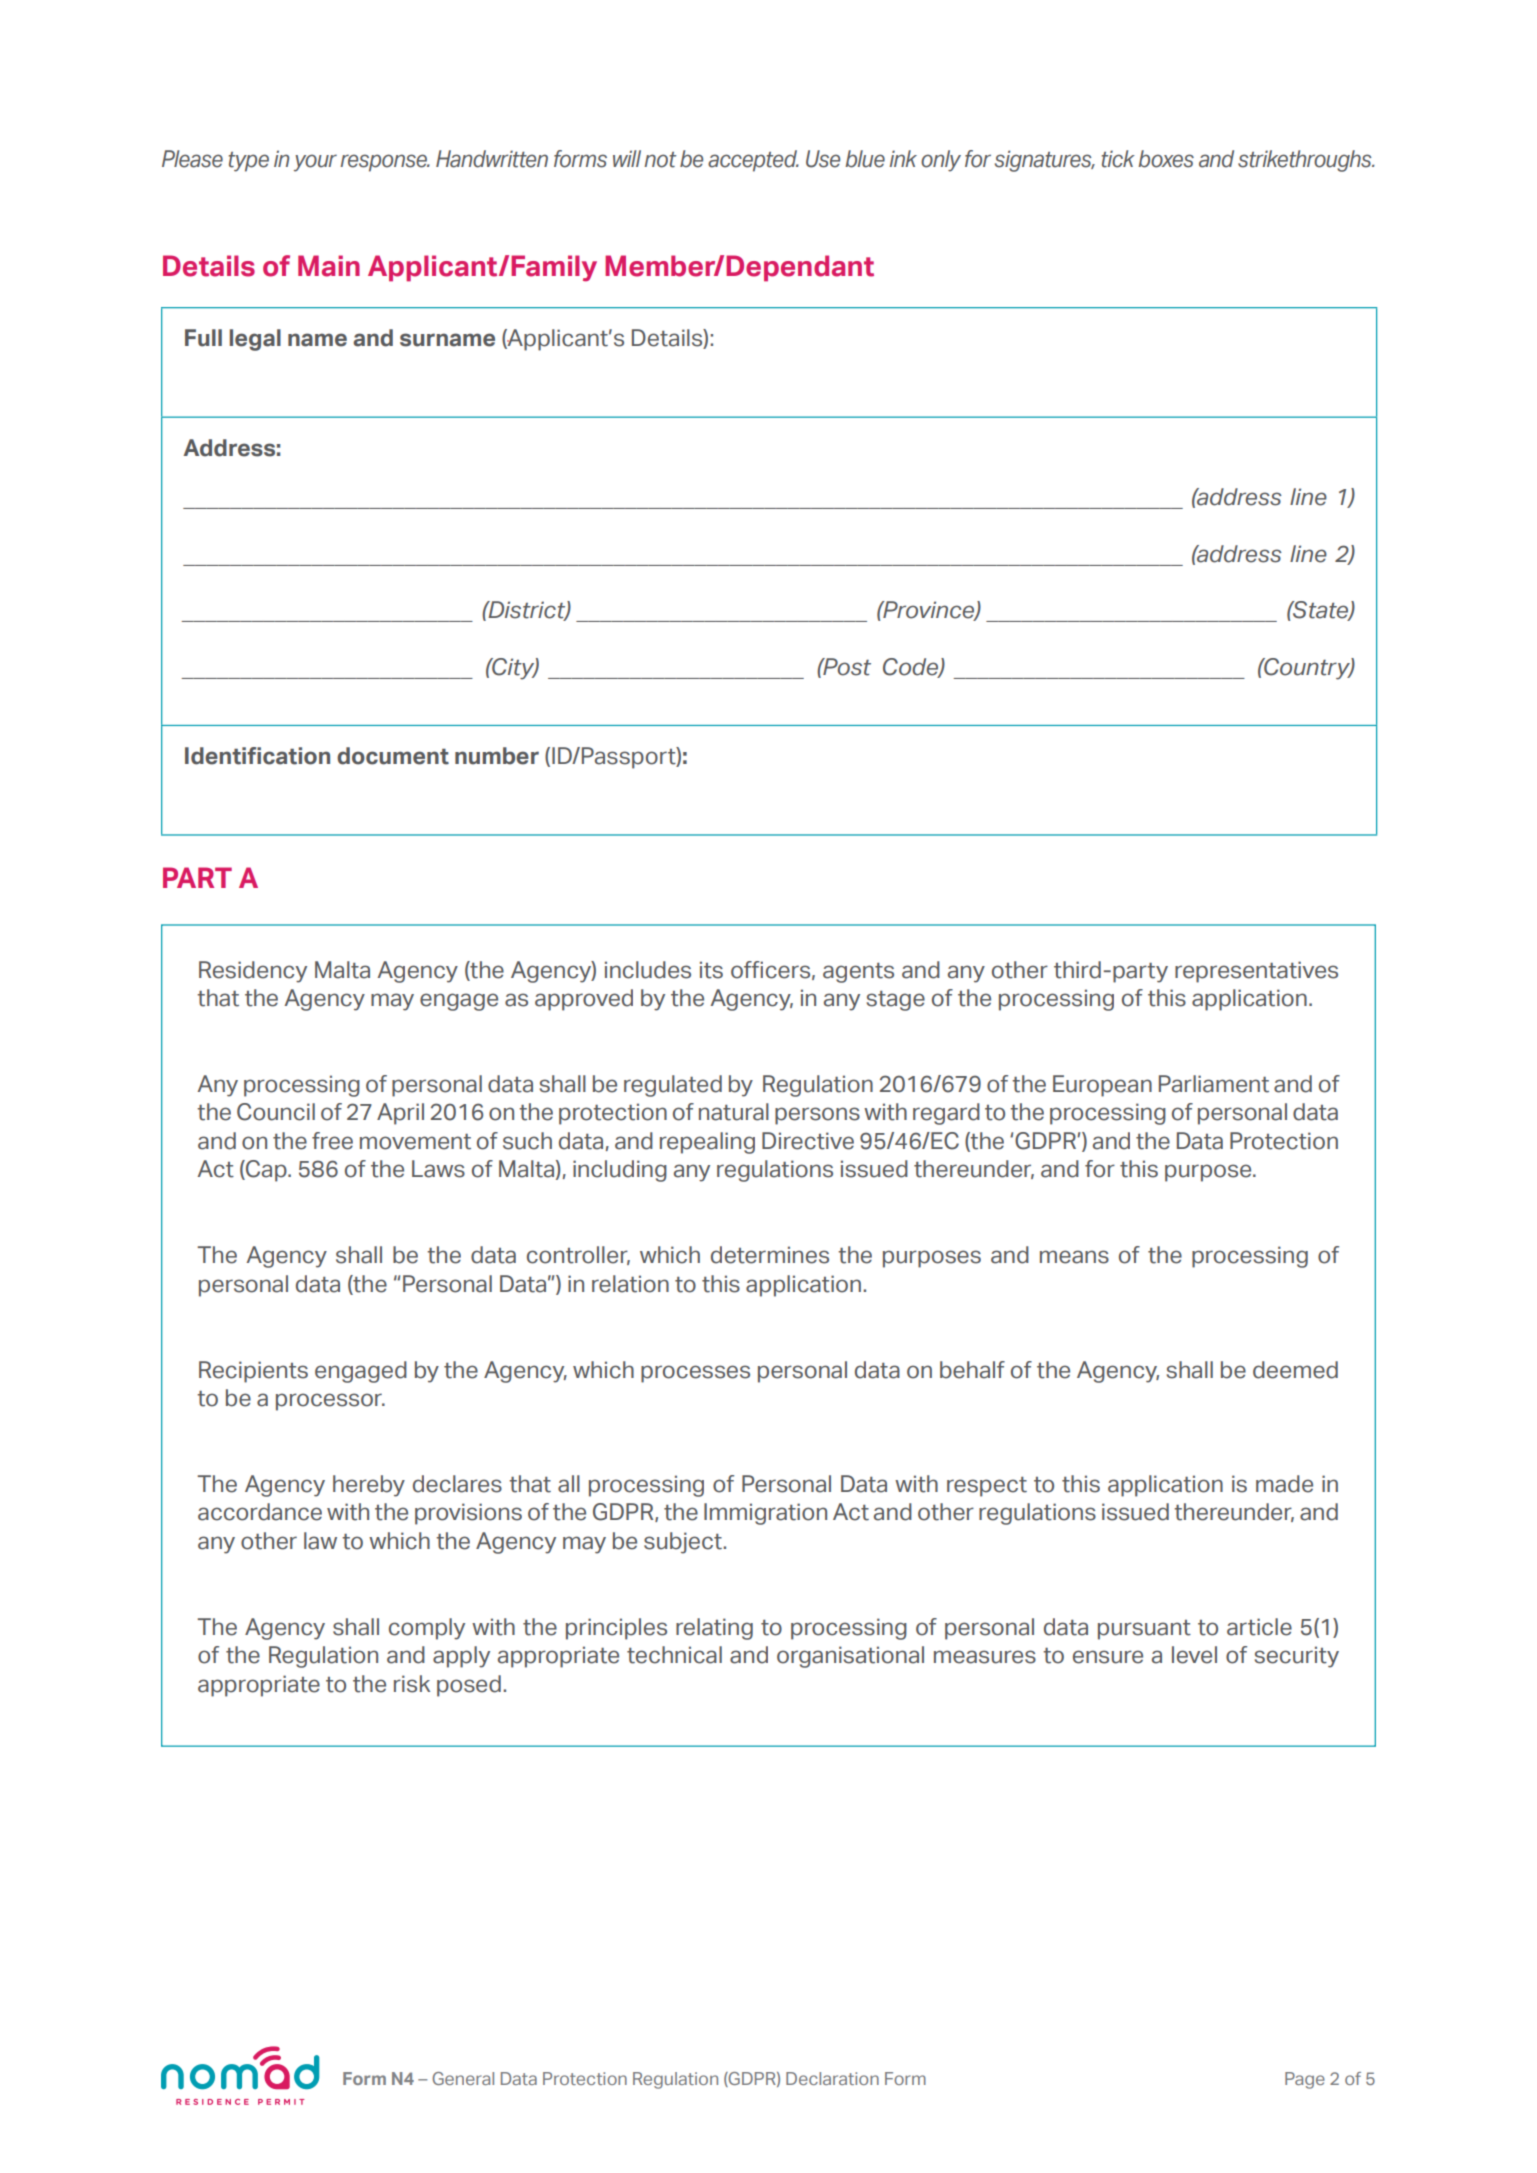  What do you see at coordinates (329, 266) in the document?
I see `Main` at bounding box center [329, 266].
